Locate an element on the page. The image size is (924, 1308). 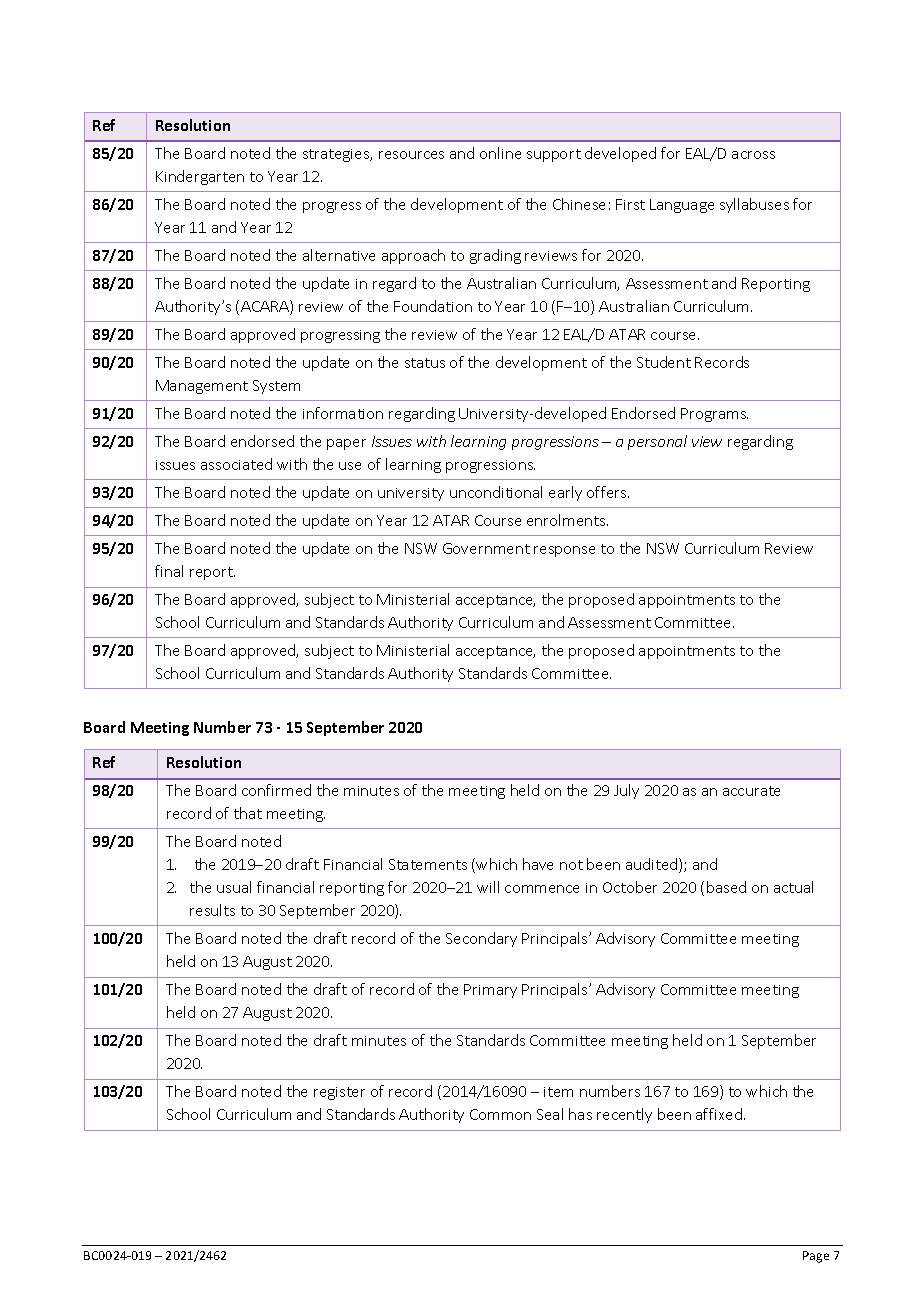
register is located at coordinates (339, 1093).
